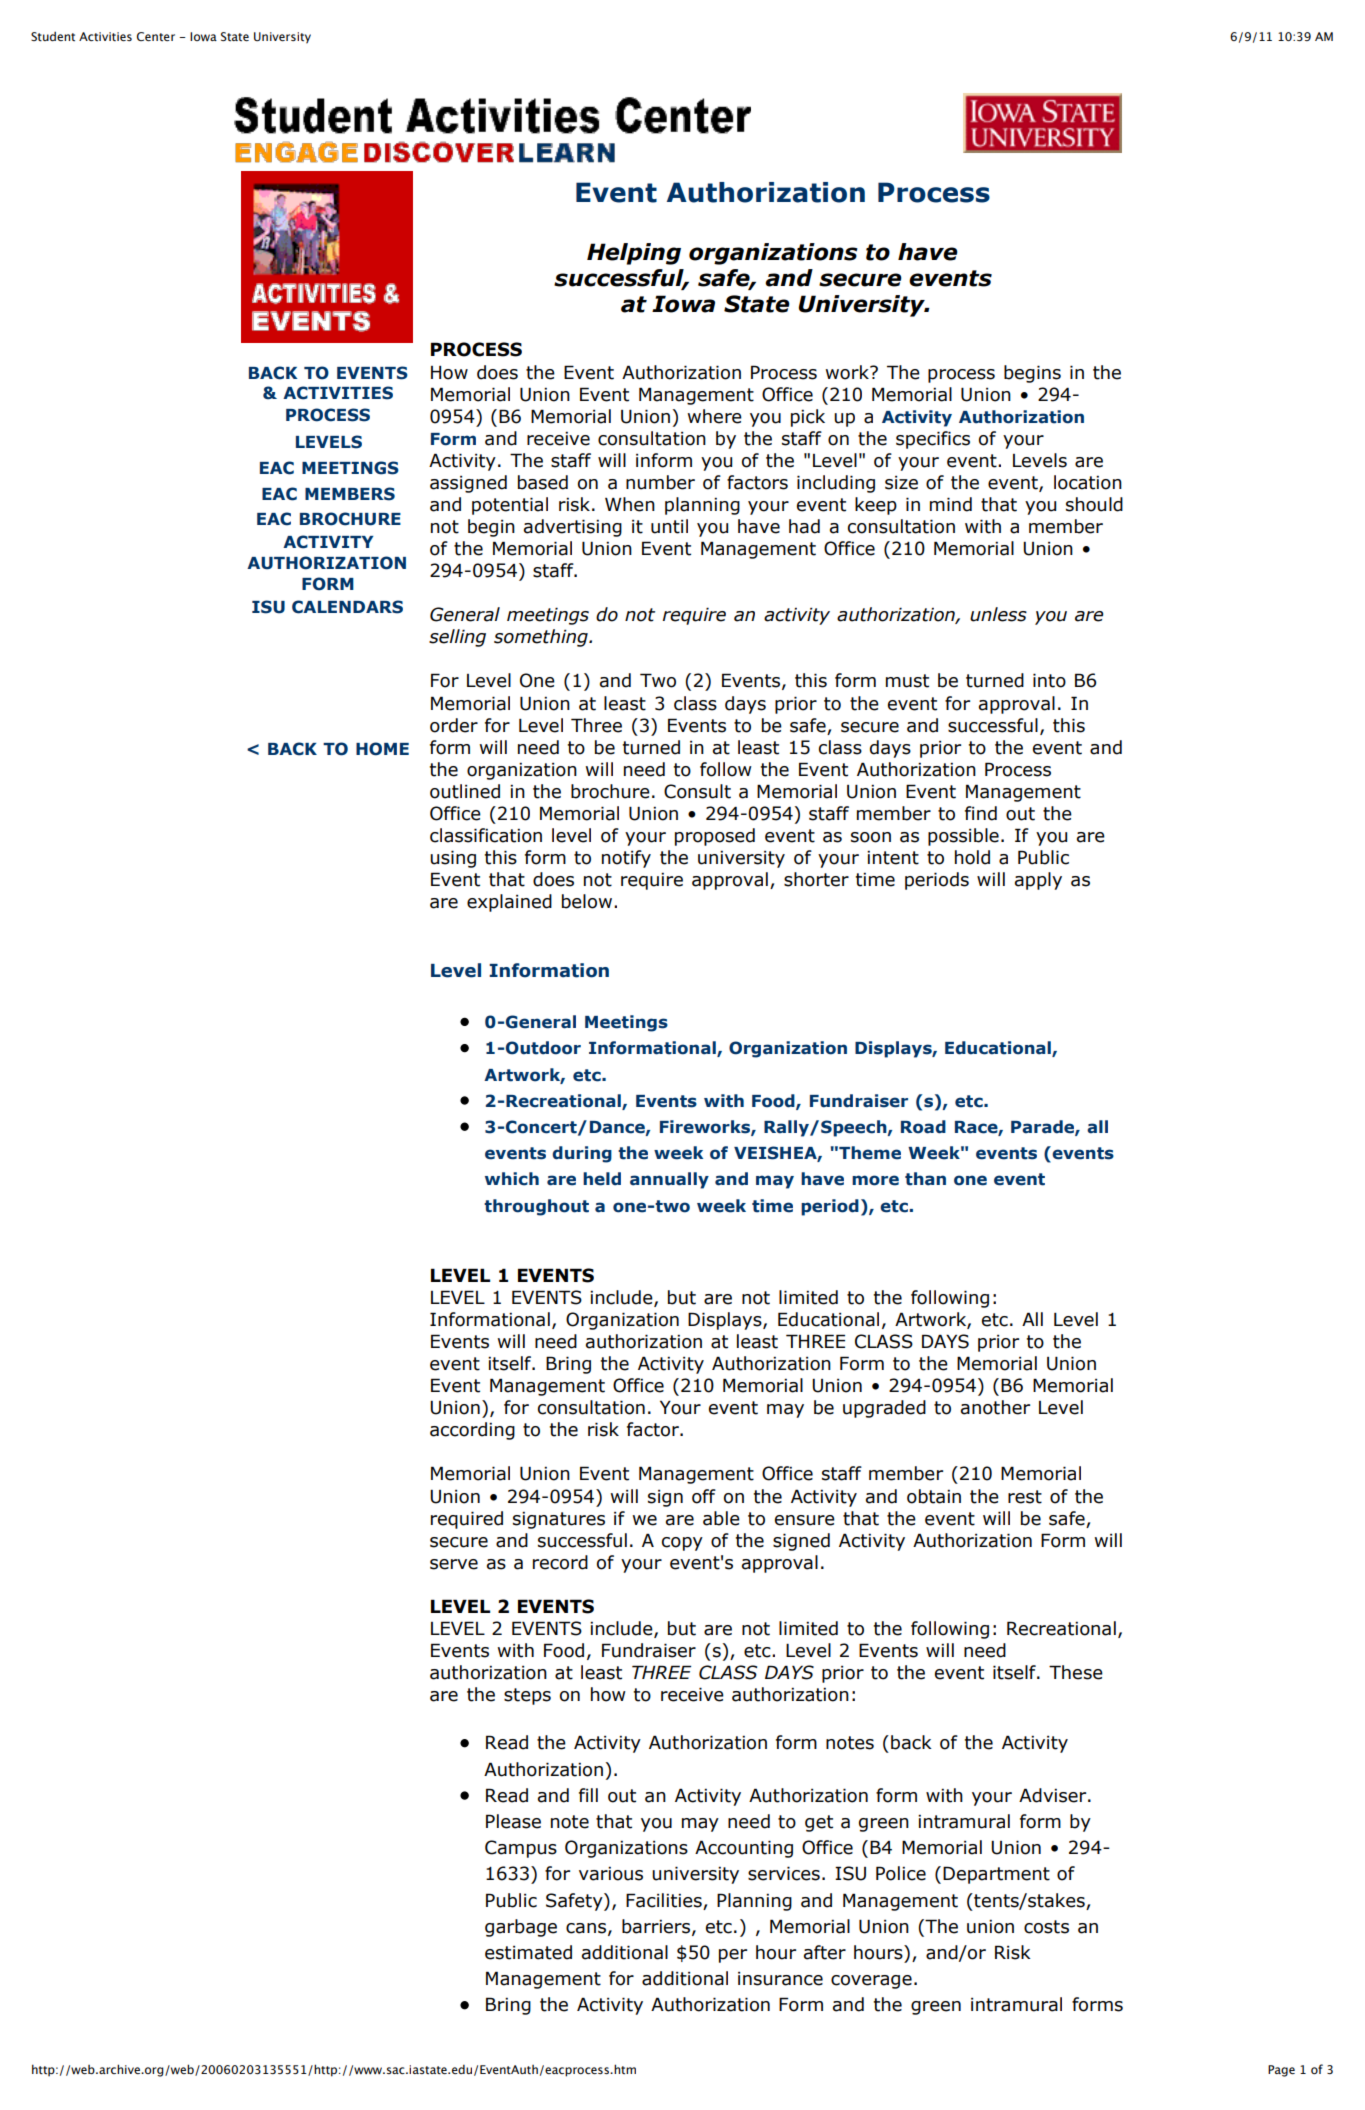 This document has height=2110, width=1365. Describe the element at coordinates (472, 1431) in the document. I see `according` at that location.
